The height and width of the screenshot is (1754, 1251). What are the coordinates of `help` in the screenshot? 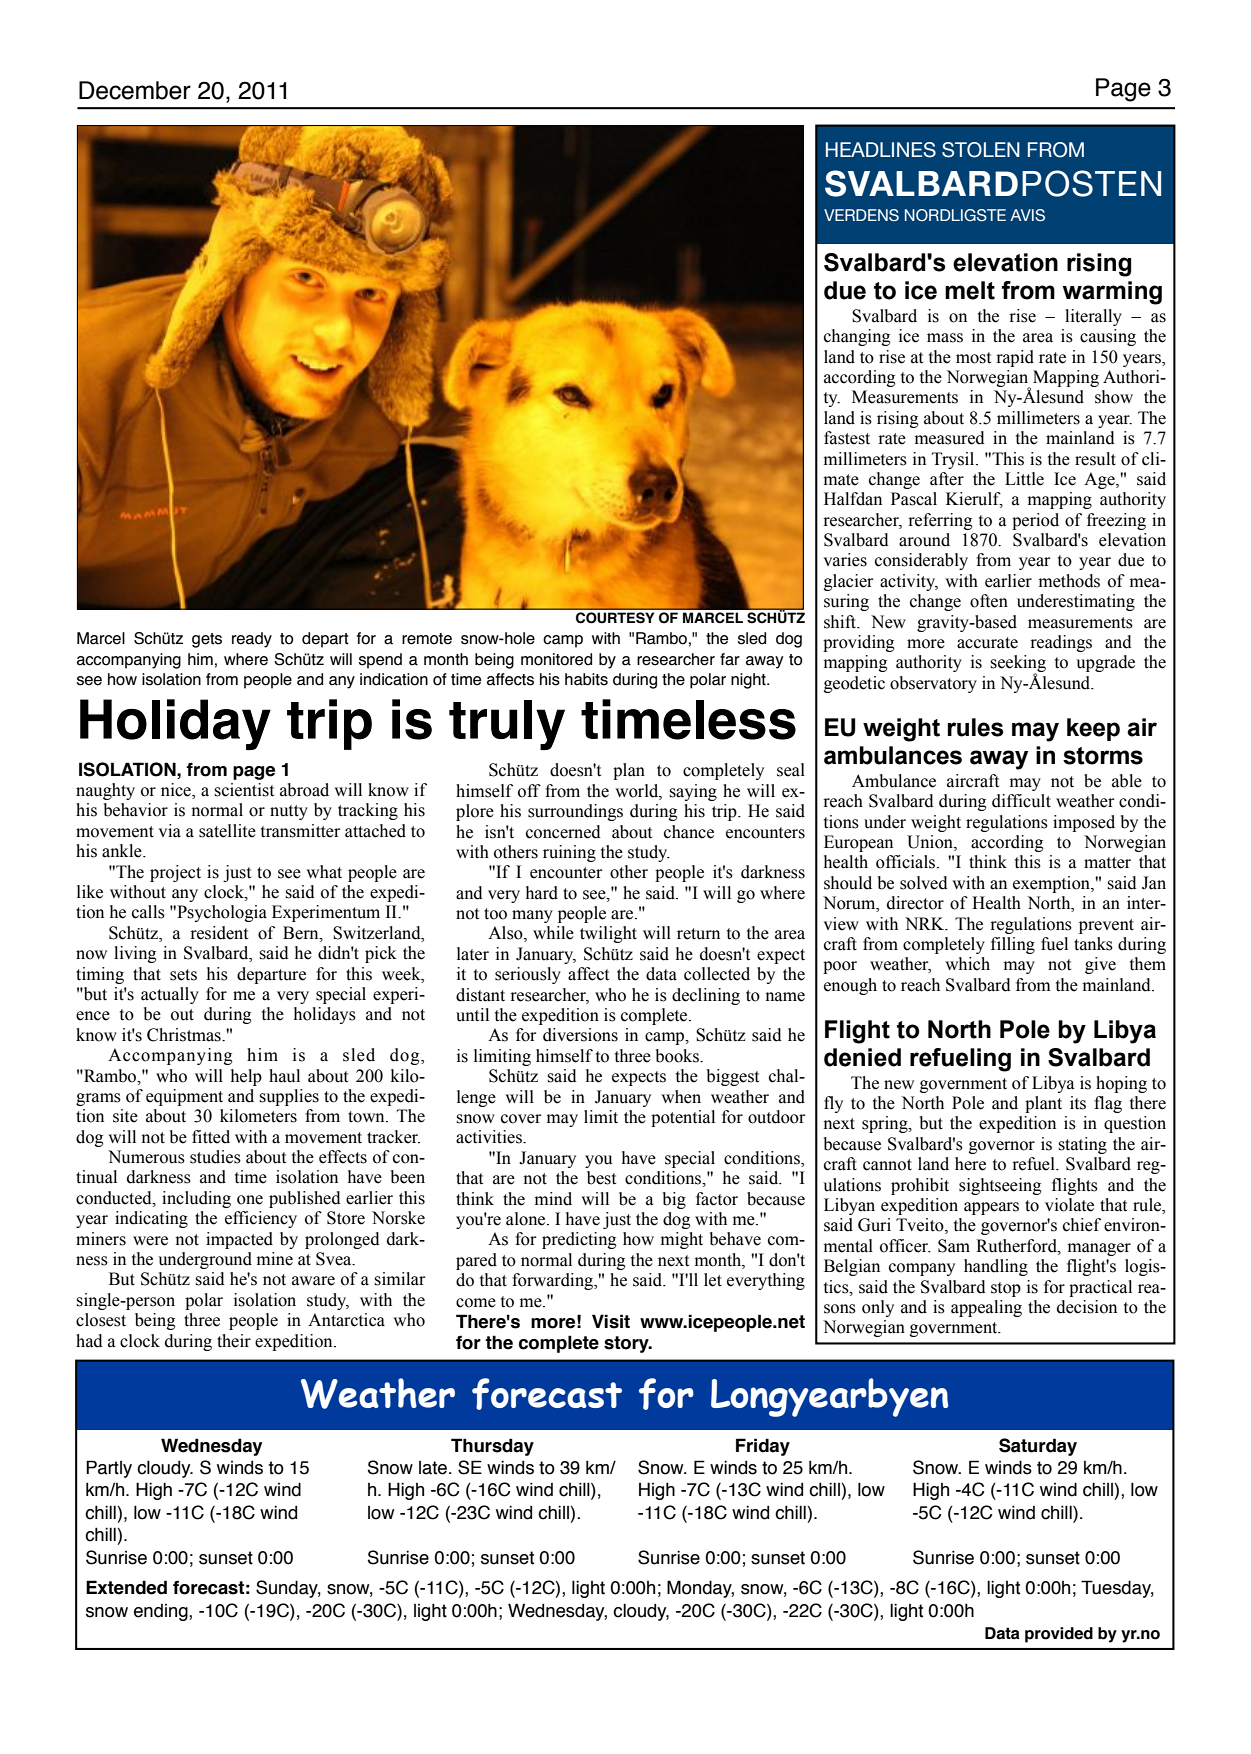 It's located at (246, 1077).
